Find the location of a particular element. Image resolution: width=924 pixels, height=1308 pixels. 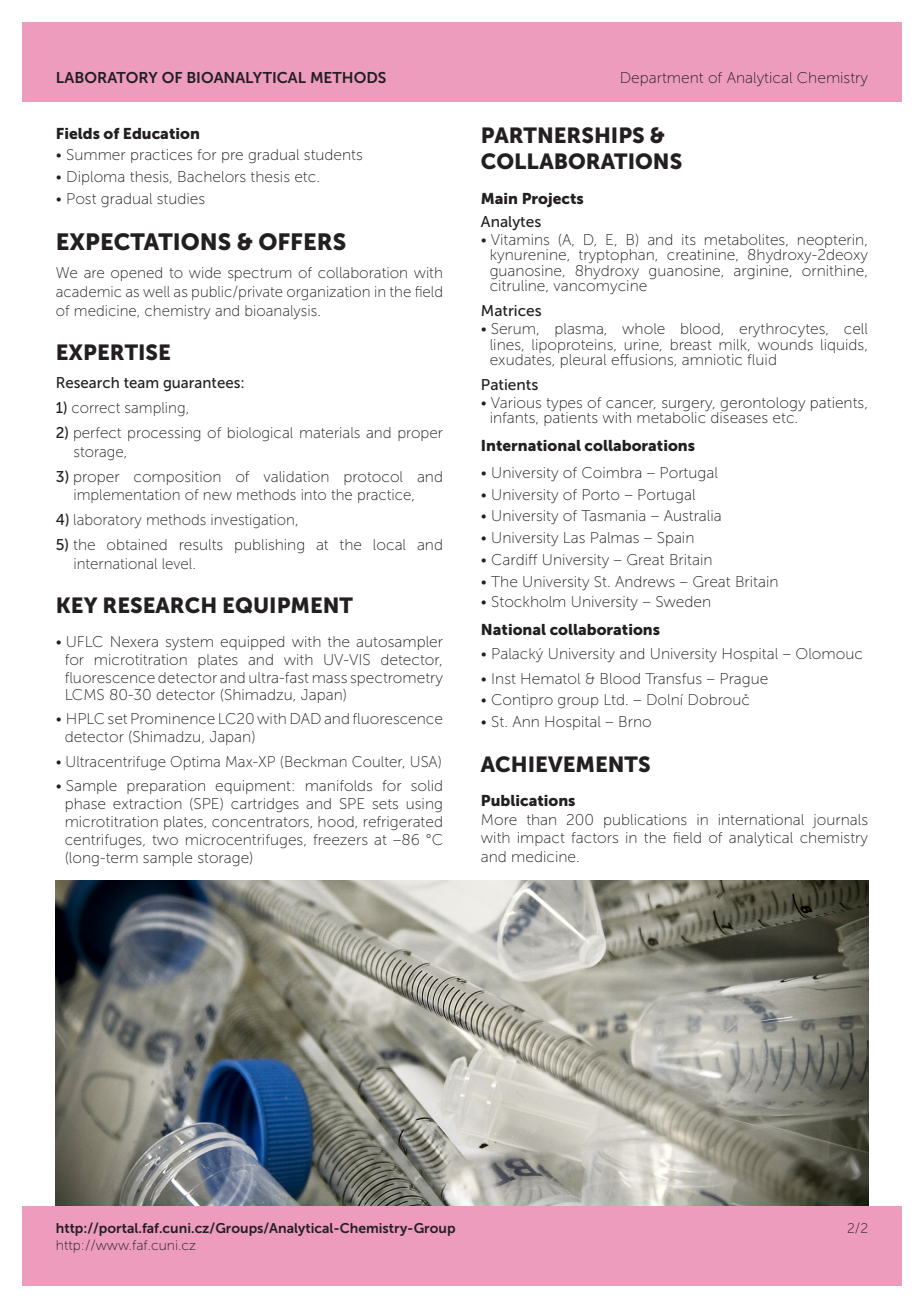

level is located at coordinates (178, 563).
